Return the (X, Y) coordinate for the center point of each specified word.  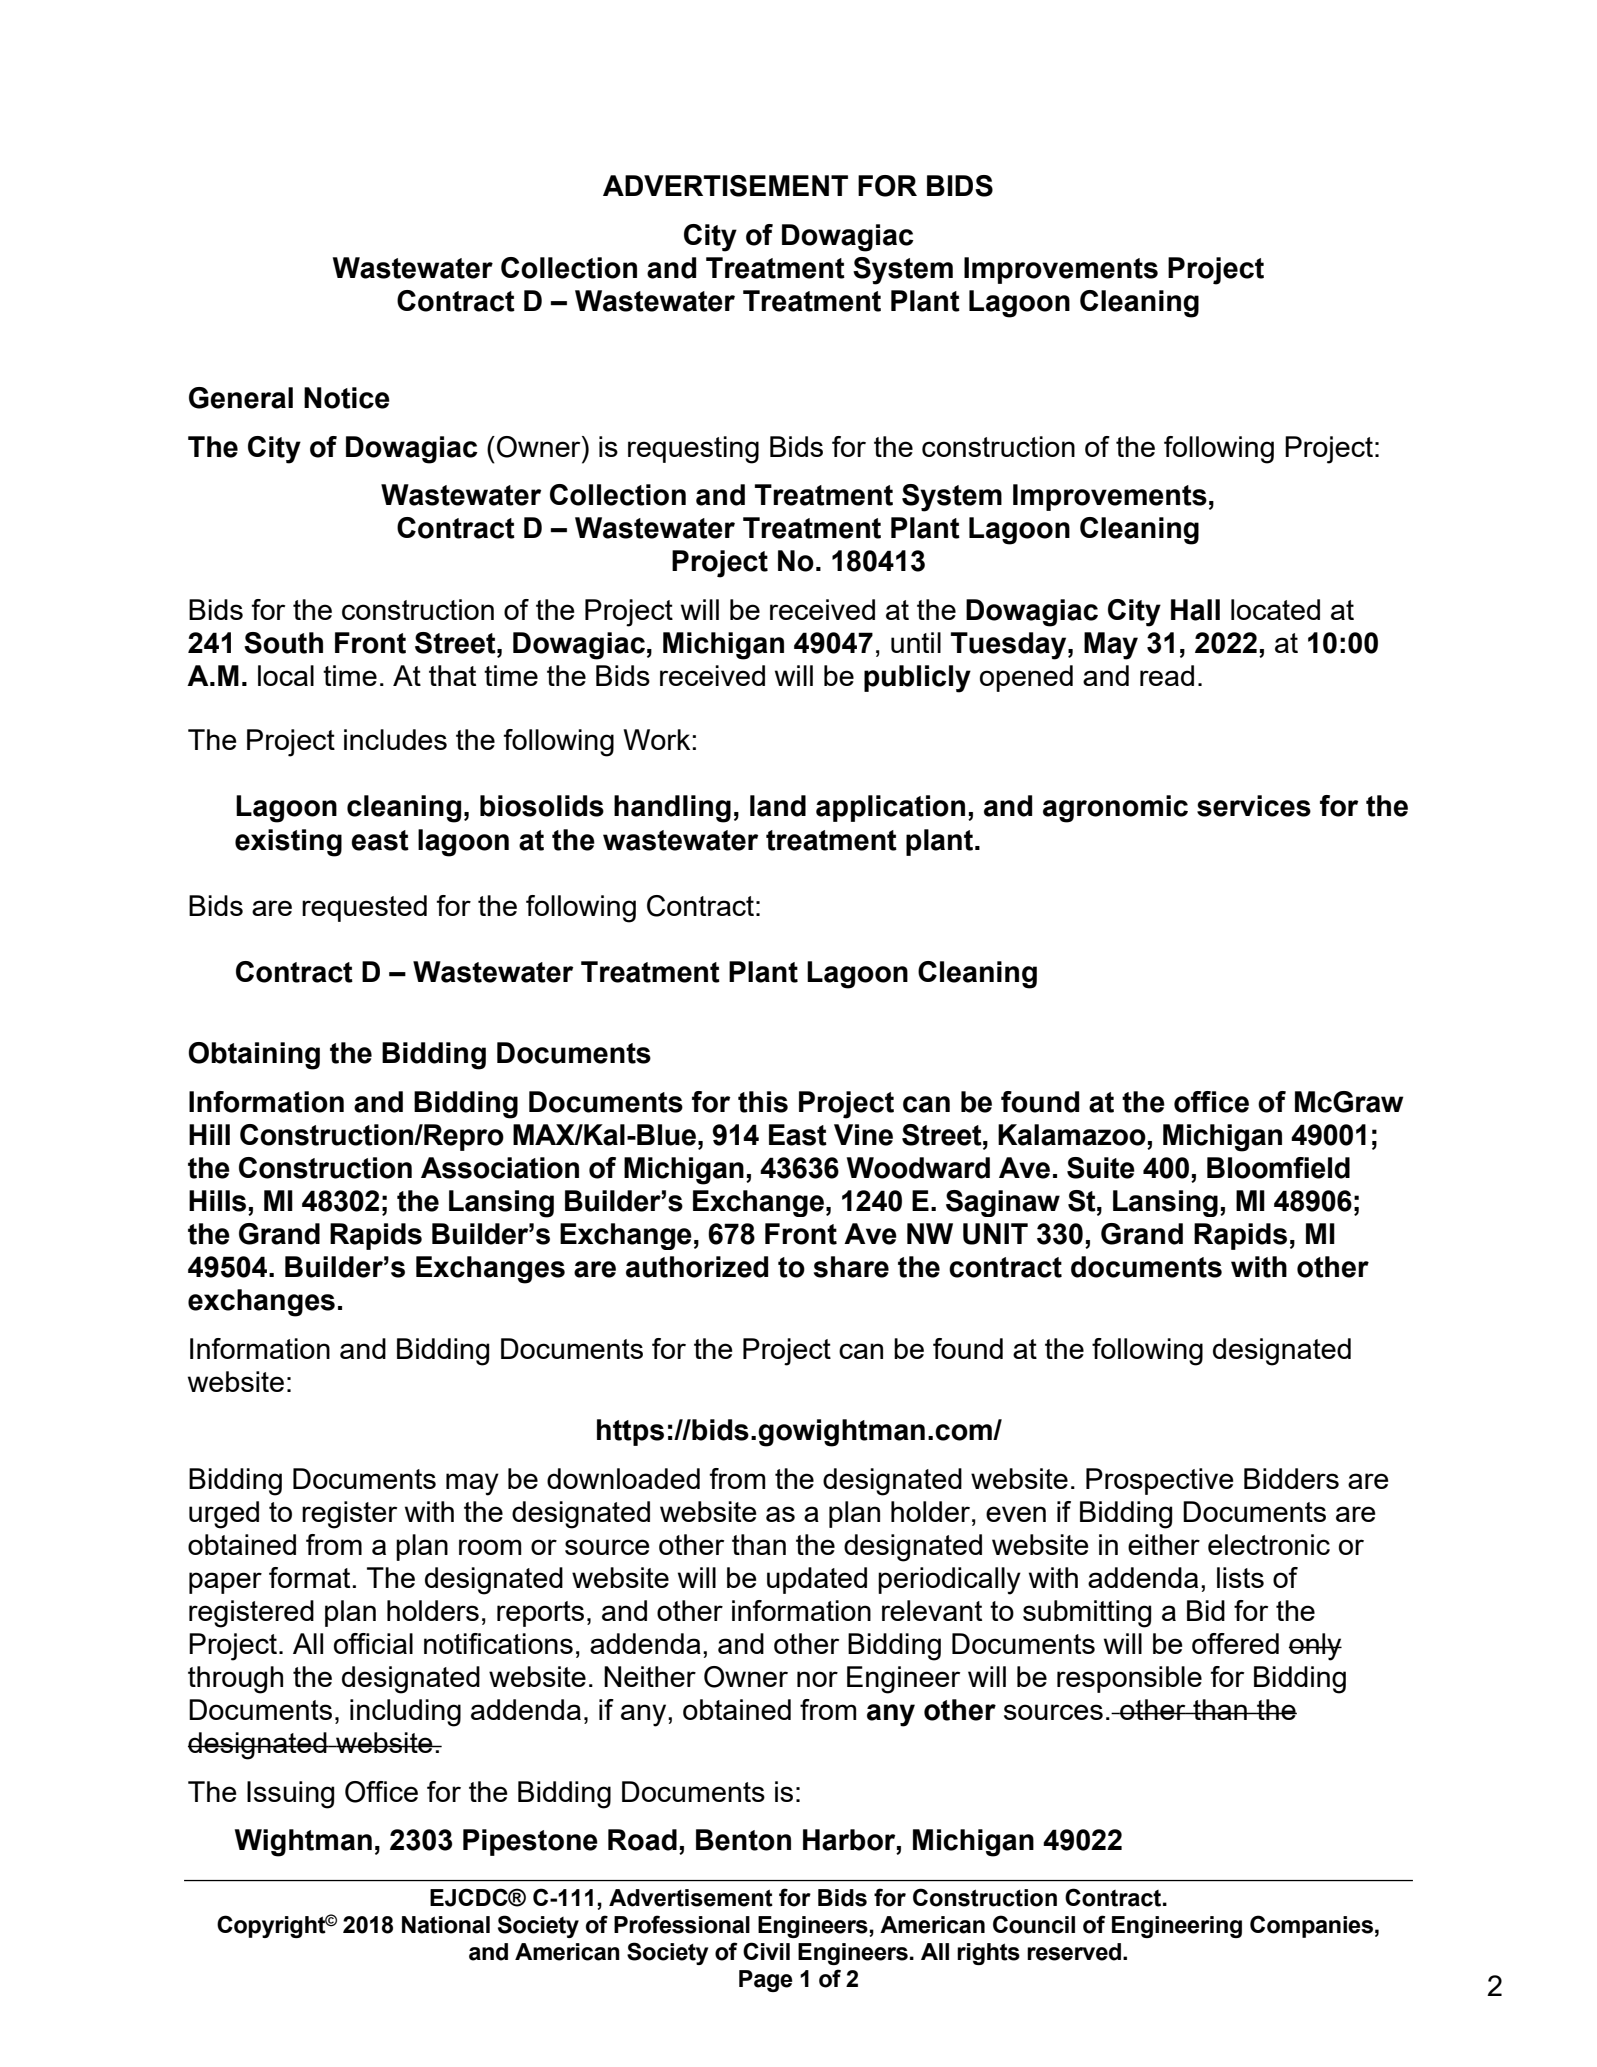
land (778, 806)
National (446, 1925)
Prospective (1160, 1481)
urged (224, 1515)
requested (364, 908)
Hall (1195, 610)
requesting (693, 450)
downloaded (623, 1478)
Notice (347, 398)
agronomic (1115, 809)
